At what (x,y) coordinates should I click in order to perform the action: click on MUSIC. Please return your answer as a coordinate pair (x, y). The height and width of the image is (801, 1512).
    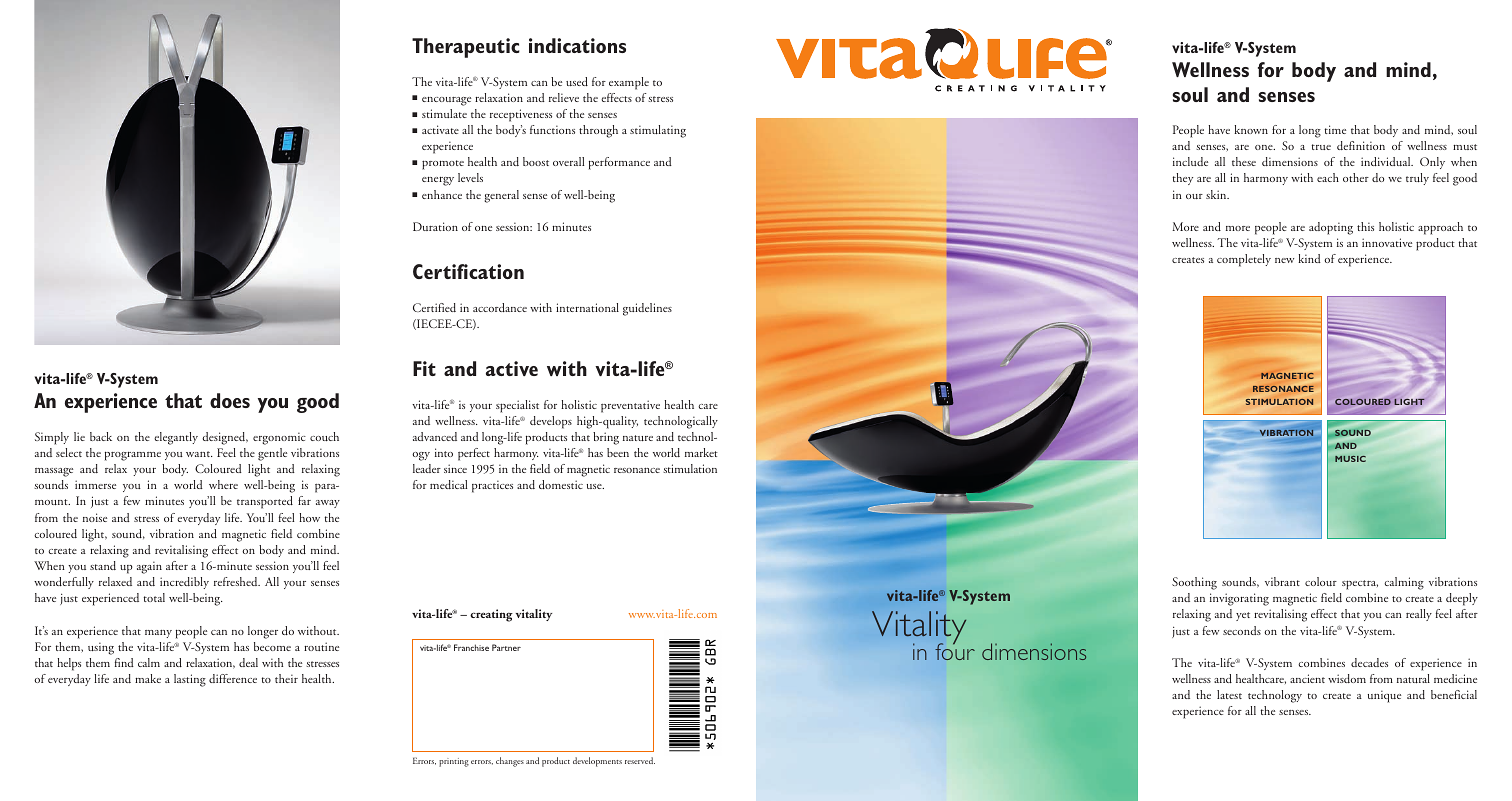
    Looking at the image, I should click on (1350, 459).
